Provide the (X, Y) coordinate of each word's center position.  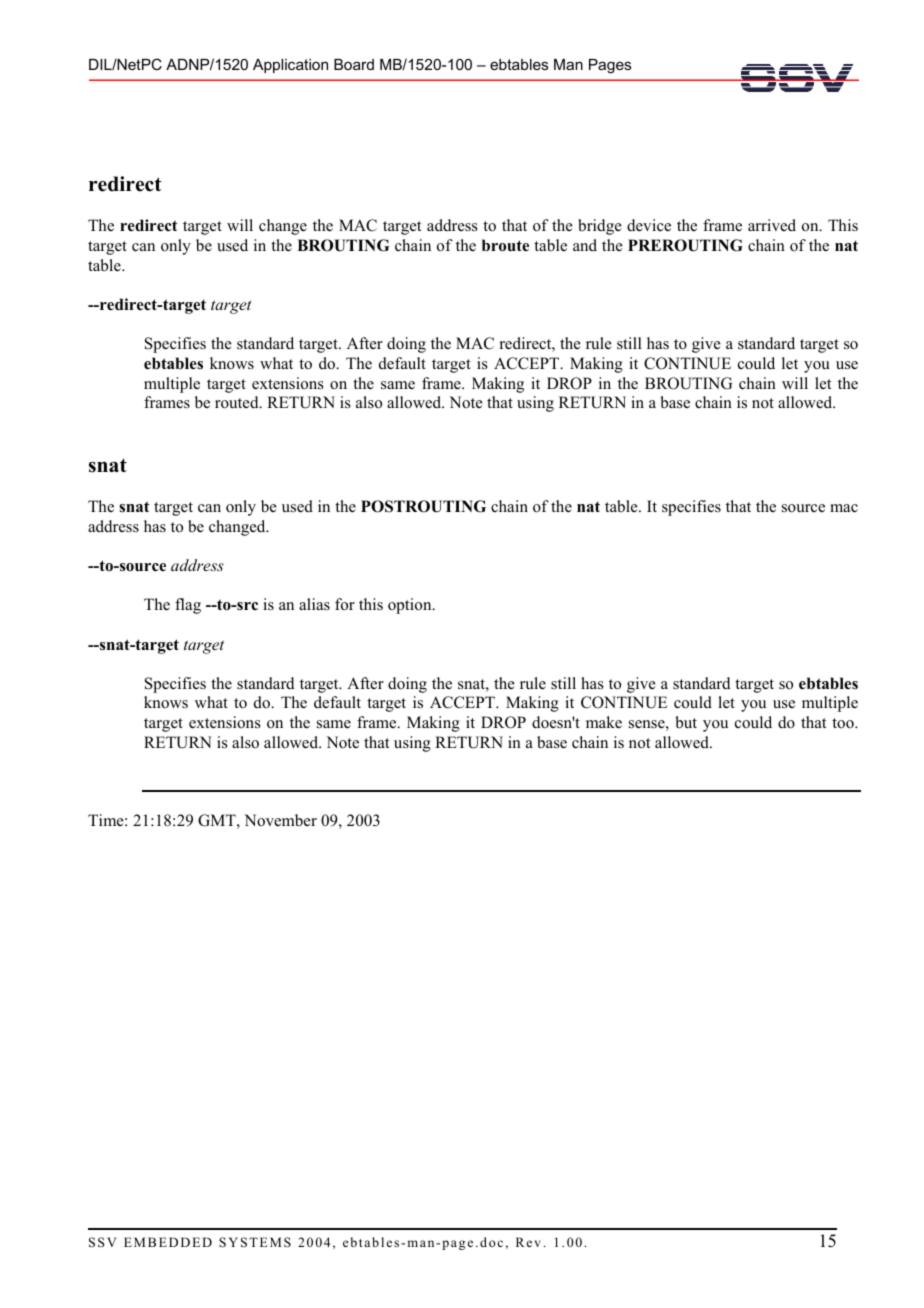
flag (188, 606)
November (280, 820)
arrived (772, 225)
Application (290, 66)
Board (354, 64)
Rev (528, 1242)
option (411, 606)
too (844, 723)
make (604, 722)
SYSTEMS (255, 1242)
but (686, 722)
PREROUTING (685, 245)
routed (238, 402)
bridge (600, 227)
